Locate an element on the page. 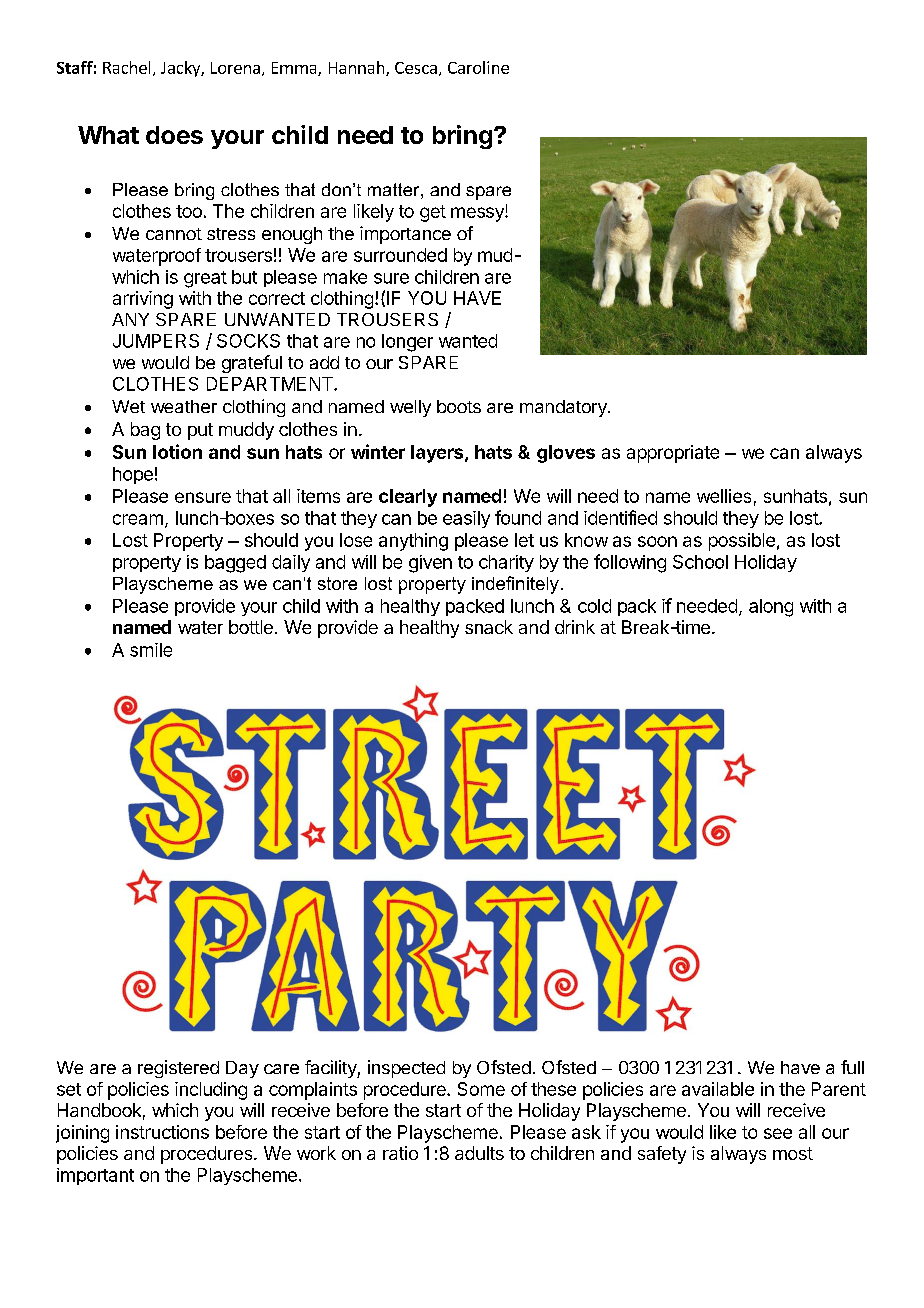 The height and width of the image is (1308, 924). Jacky is located at coordinates (181, 69).
